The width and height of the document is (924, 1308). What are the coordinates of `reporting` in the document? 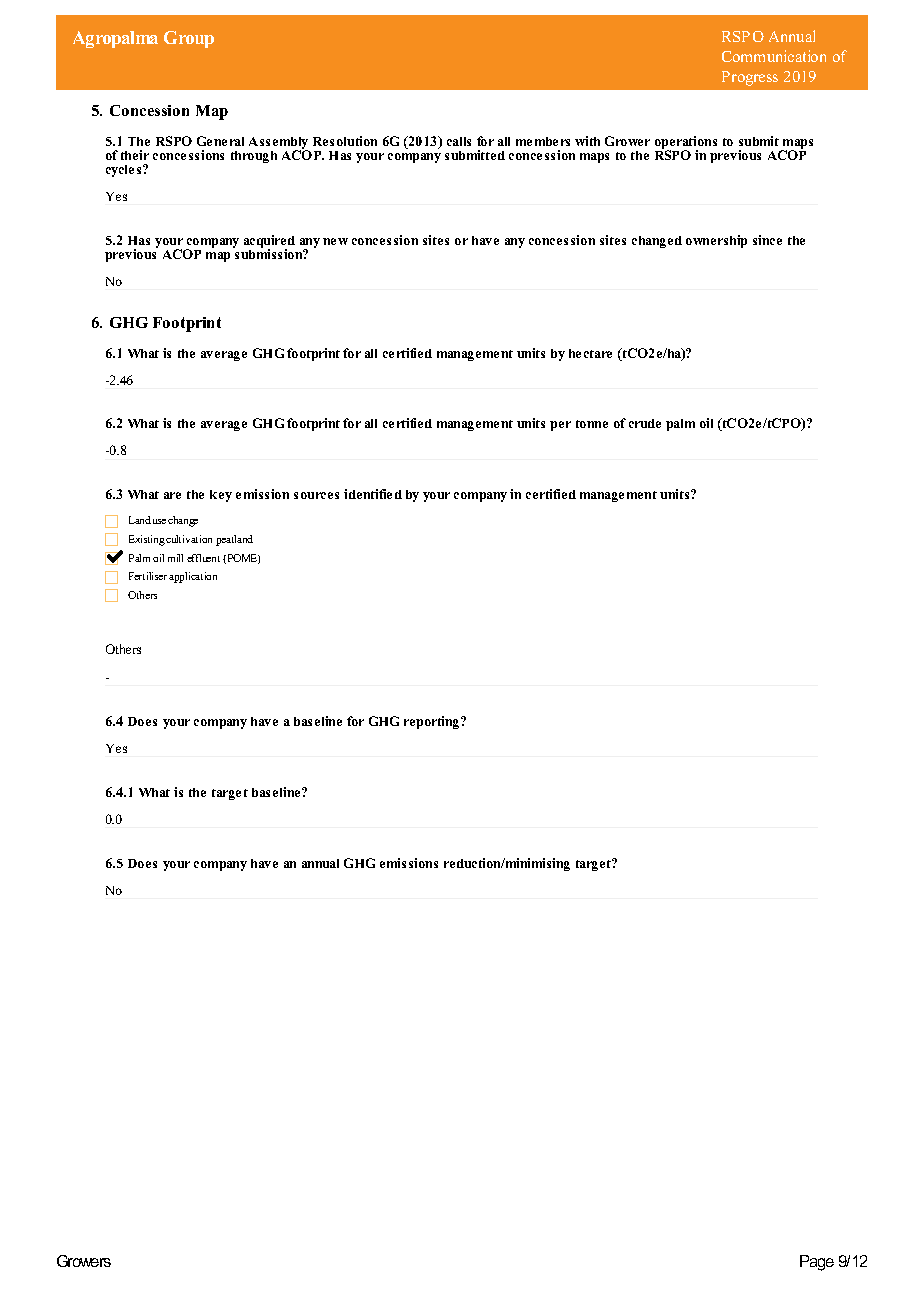 It's located at (433, 722).
